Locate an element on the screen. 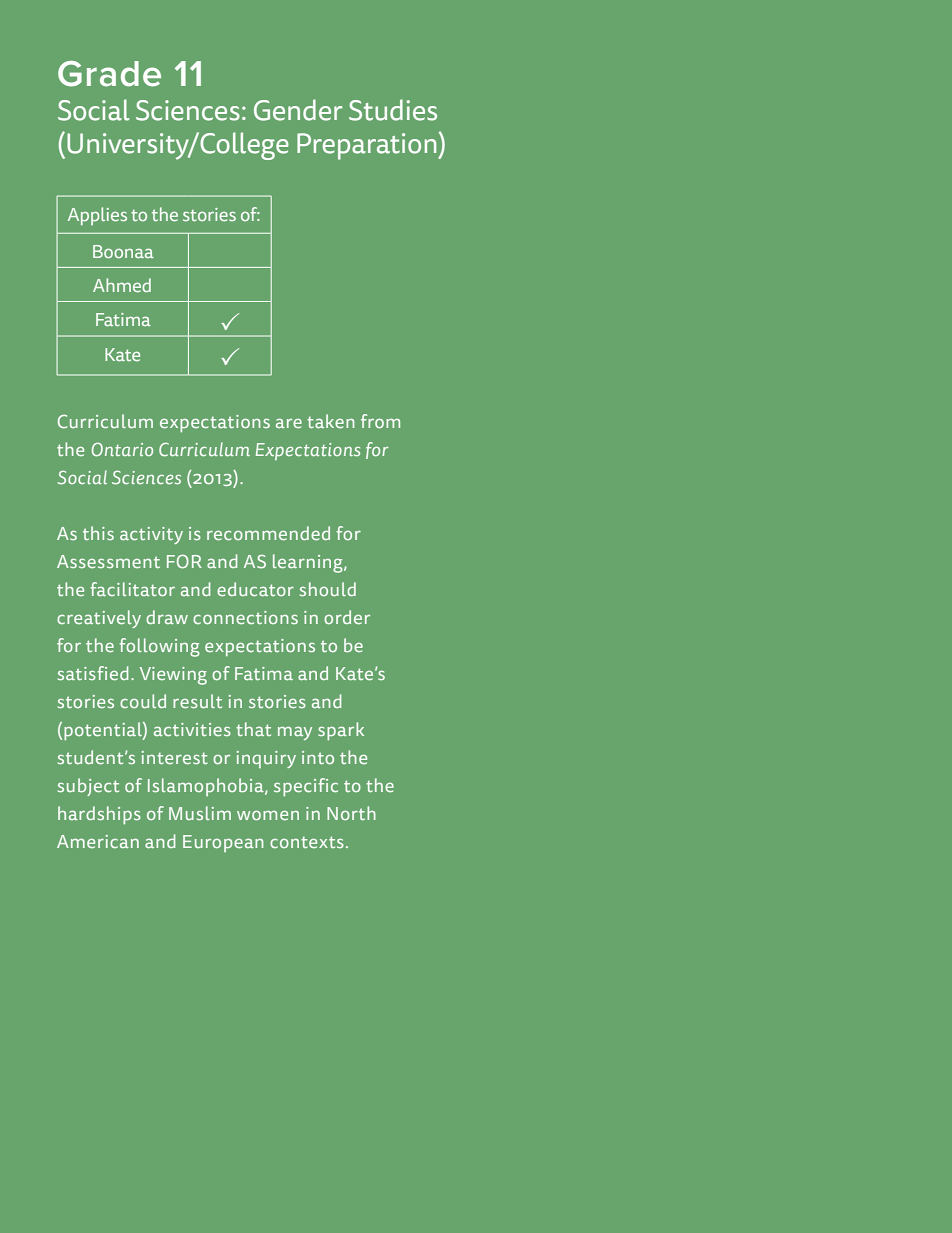 The image size is (952, 1233). recommended is located at coordinates (268, 533).
